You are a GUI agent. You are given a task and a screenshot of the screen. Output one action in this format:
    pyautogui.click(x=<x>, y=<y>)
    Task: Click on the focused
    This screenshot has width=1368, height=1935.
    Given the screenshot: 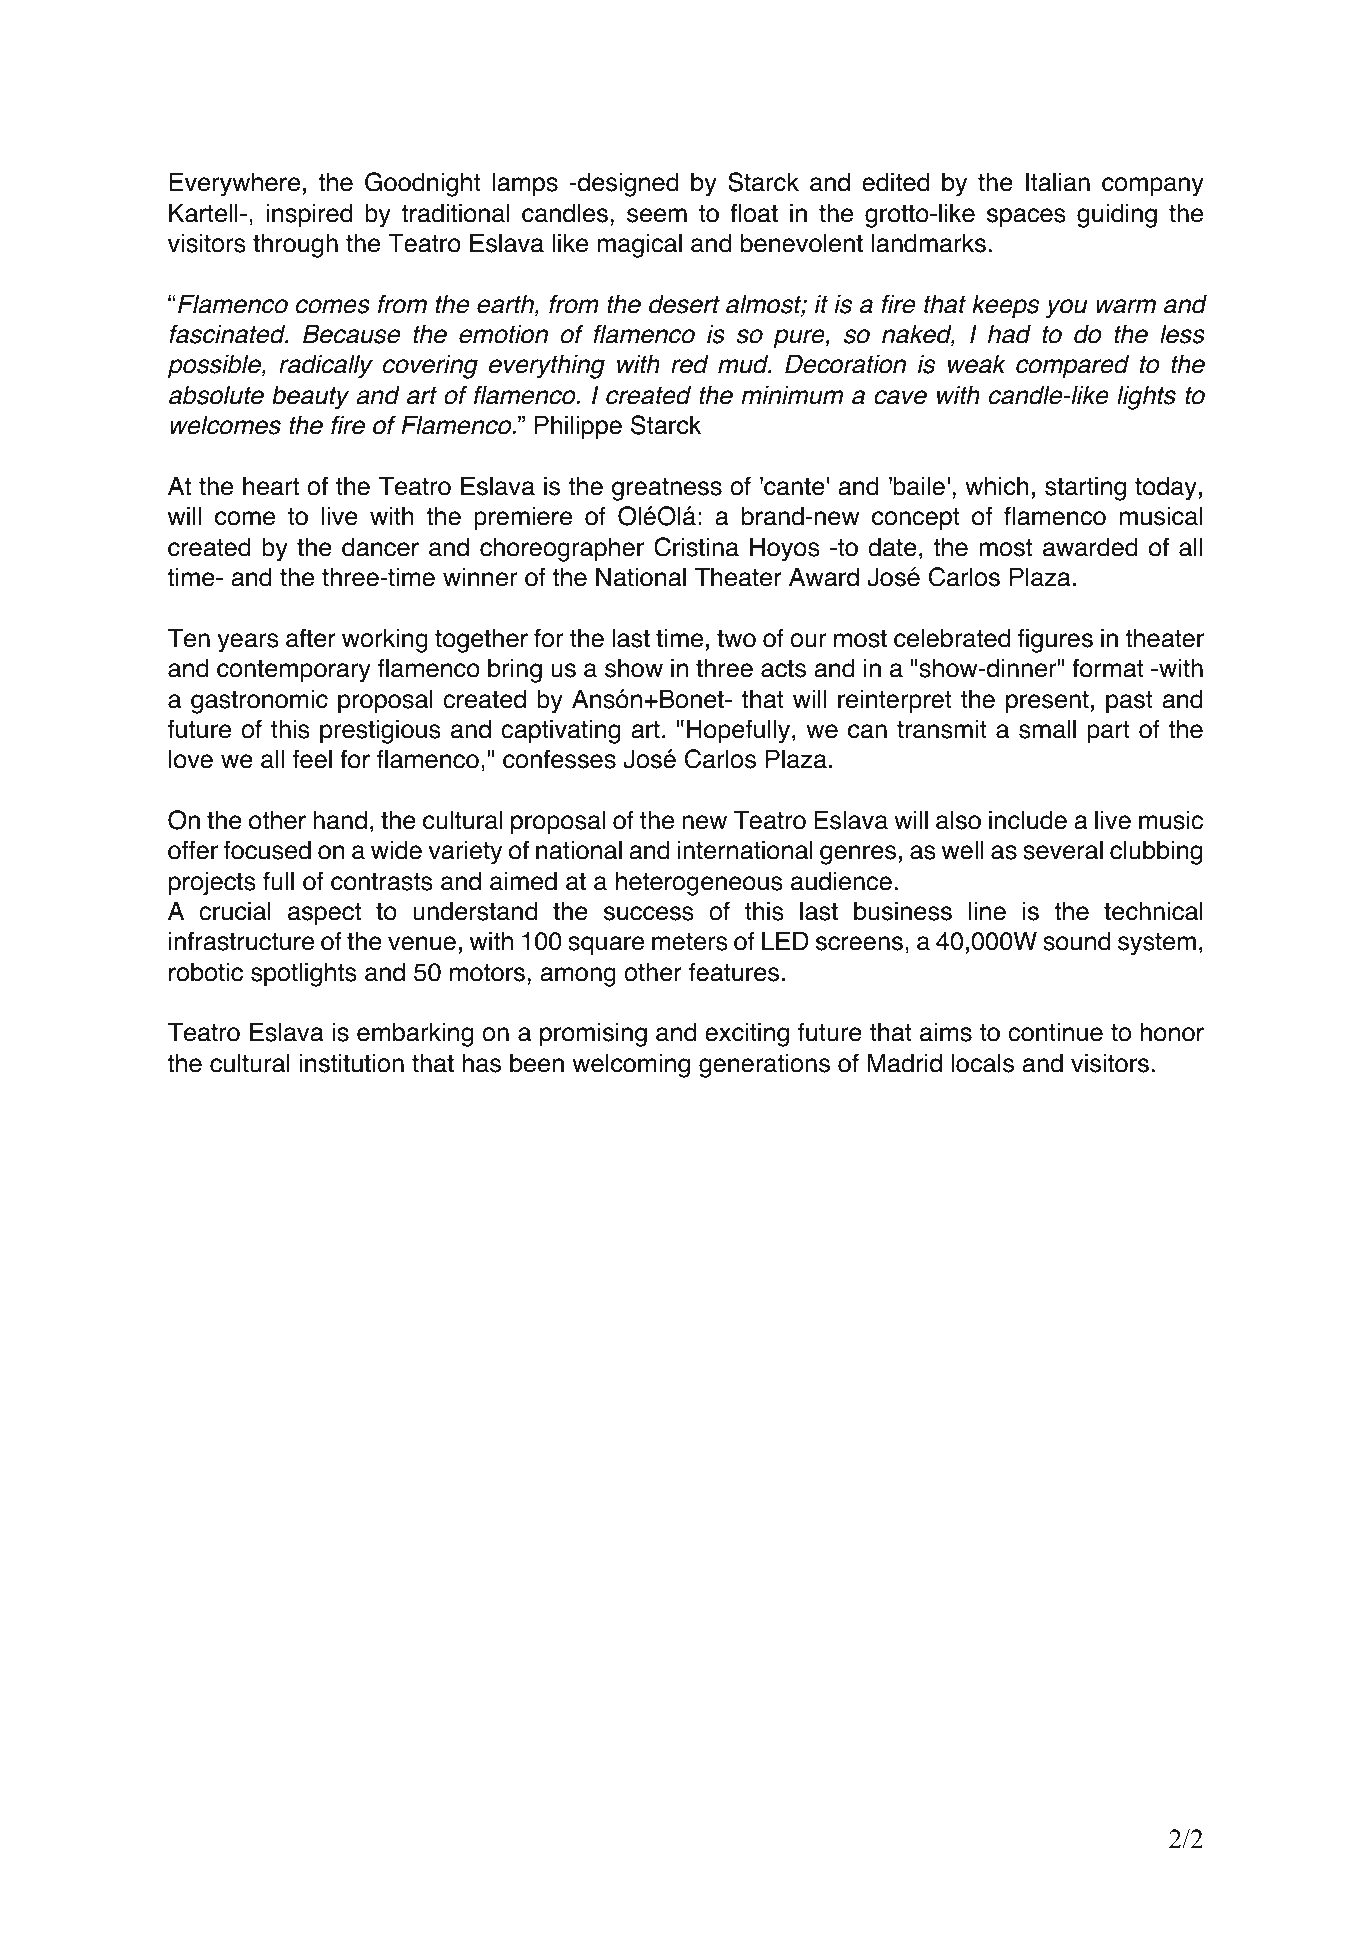 What is the action you would take?
    pyautogui.click(x=267, y=850)
